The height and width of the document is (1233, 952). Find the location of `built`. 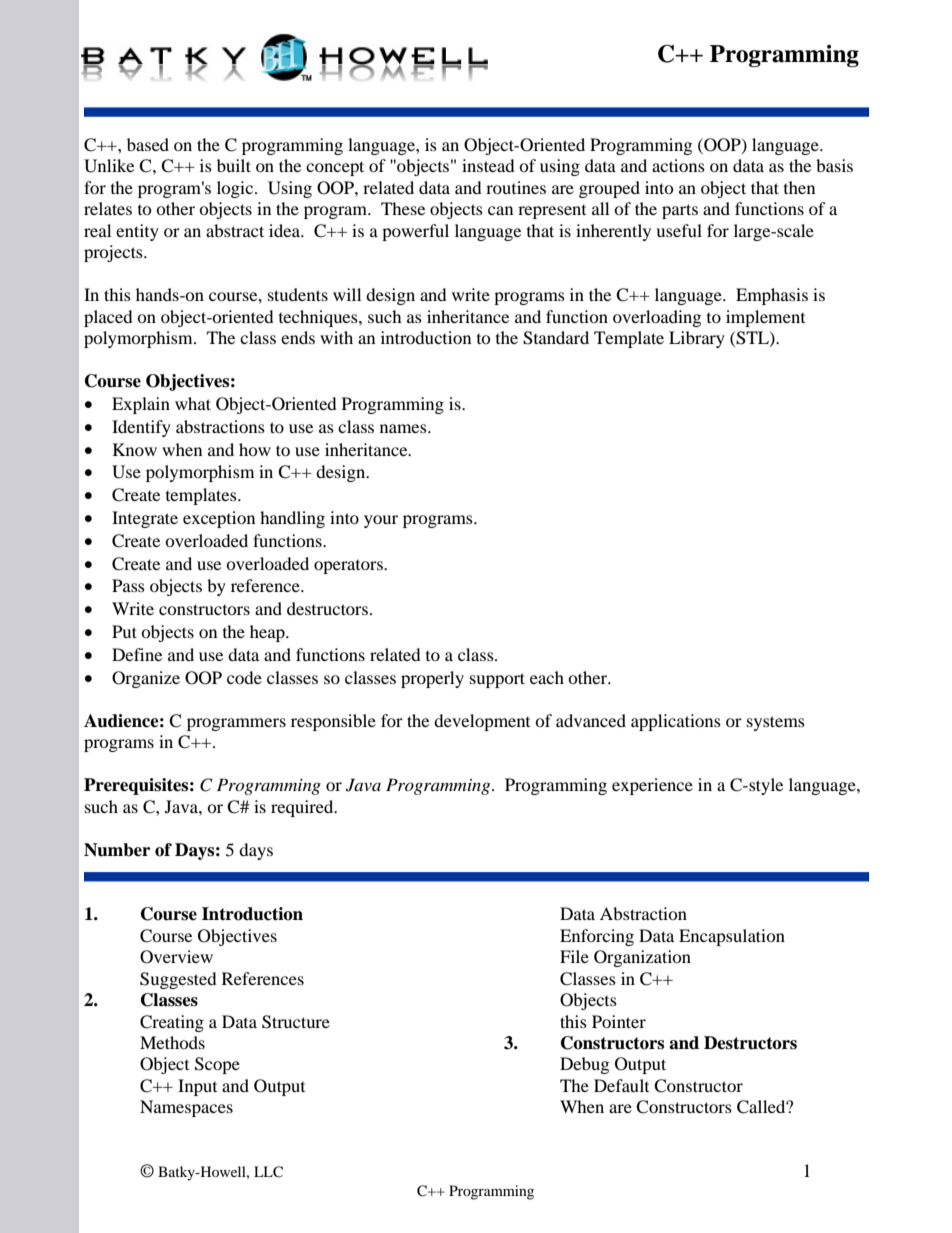

built is located at coordinates (234, 165).
